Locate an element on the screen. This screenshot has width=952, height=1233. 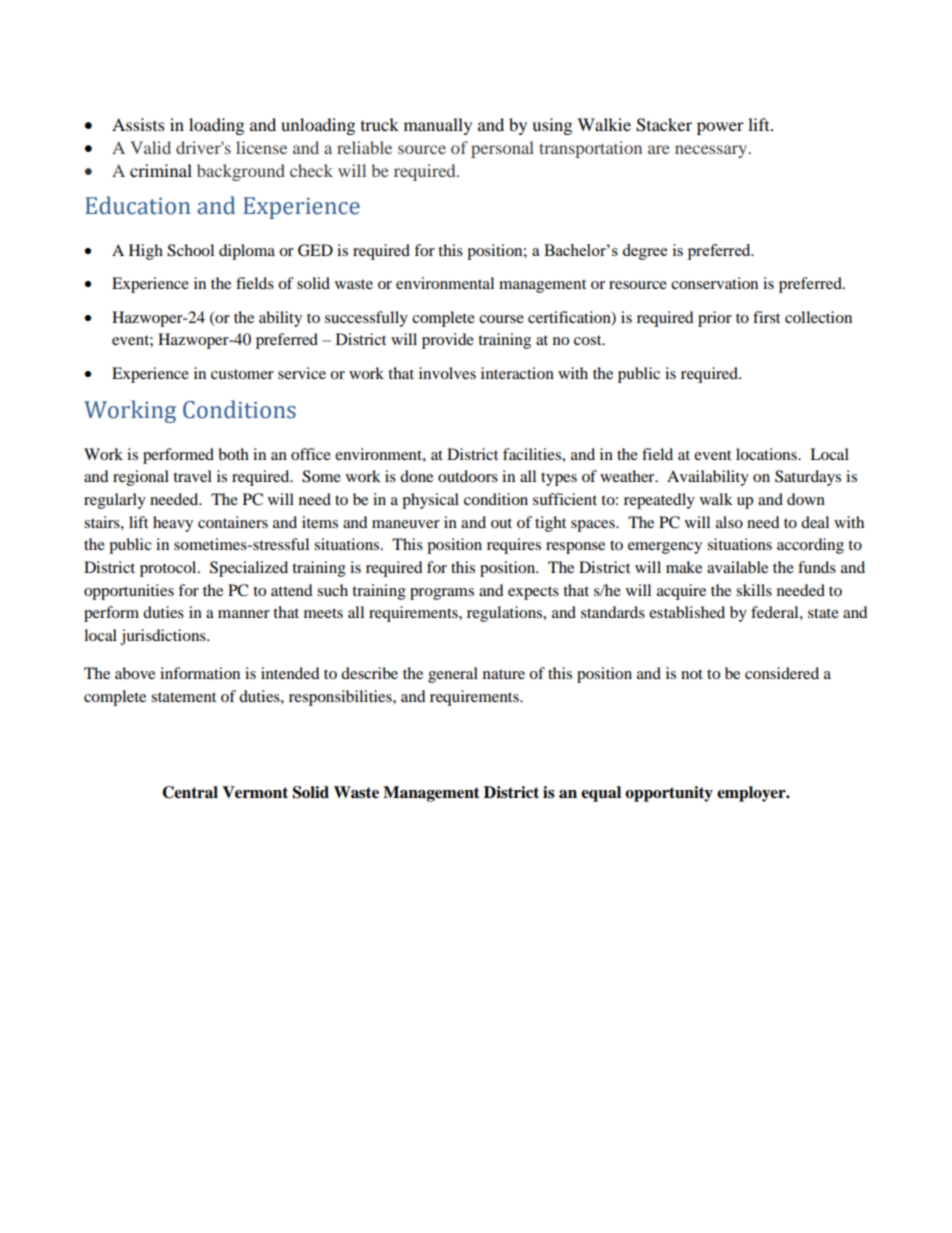
prior is located at coordinates (715, 319).
